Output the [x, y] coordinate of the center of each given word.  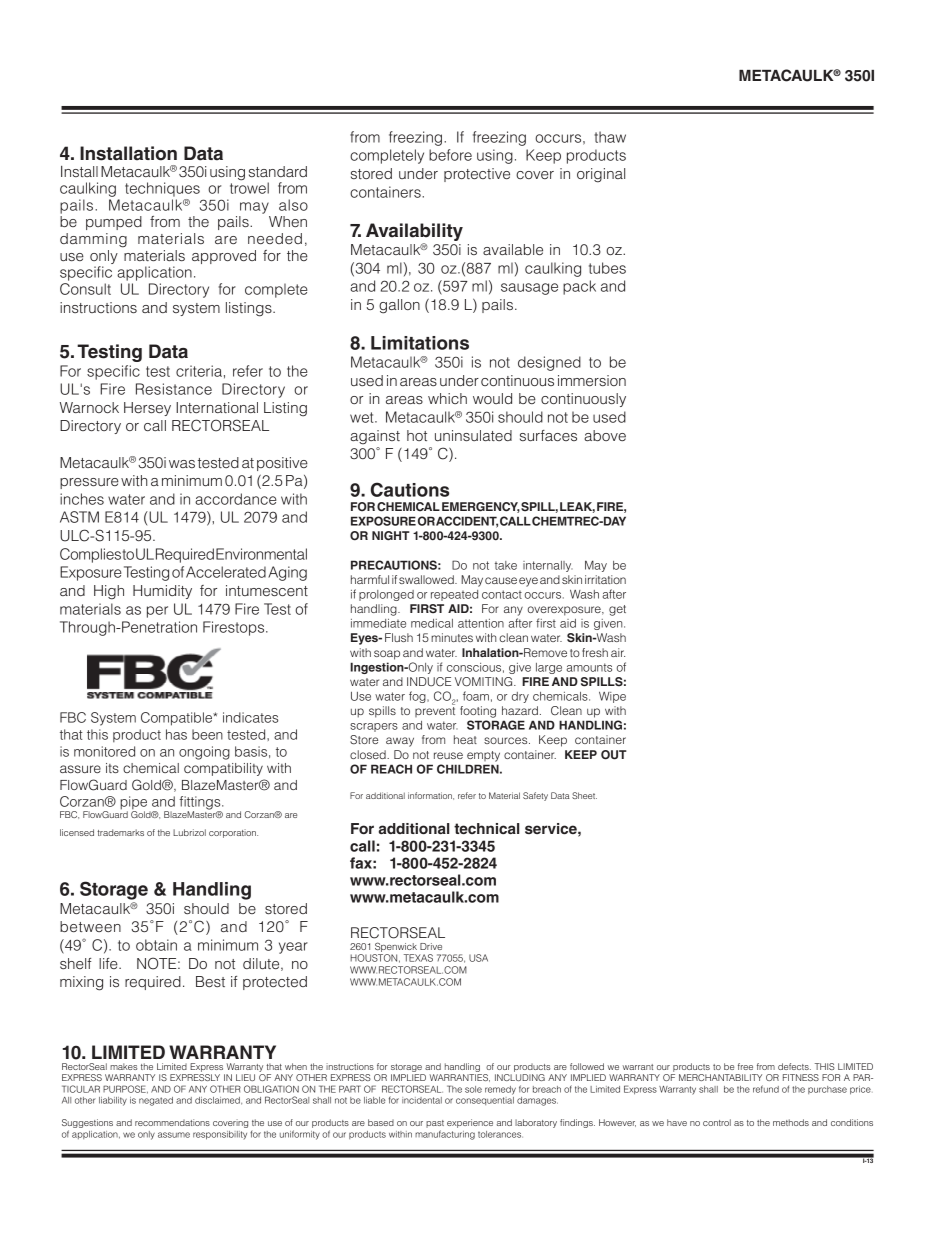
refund [766, 1089]
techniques [162, 189]
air [618, 652]
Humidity [162, 592]
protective [477, 175]
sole [473, 1089]
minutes [452, 637]
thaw [610, 137]
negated [156, 1101]
